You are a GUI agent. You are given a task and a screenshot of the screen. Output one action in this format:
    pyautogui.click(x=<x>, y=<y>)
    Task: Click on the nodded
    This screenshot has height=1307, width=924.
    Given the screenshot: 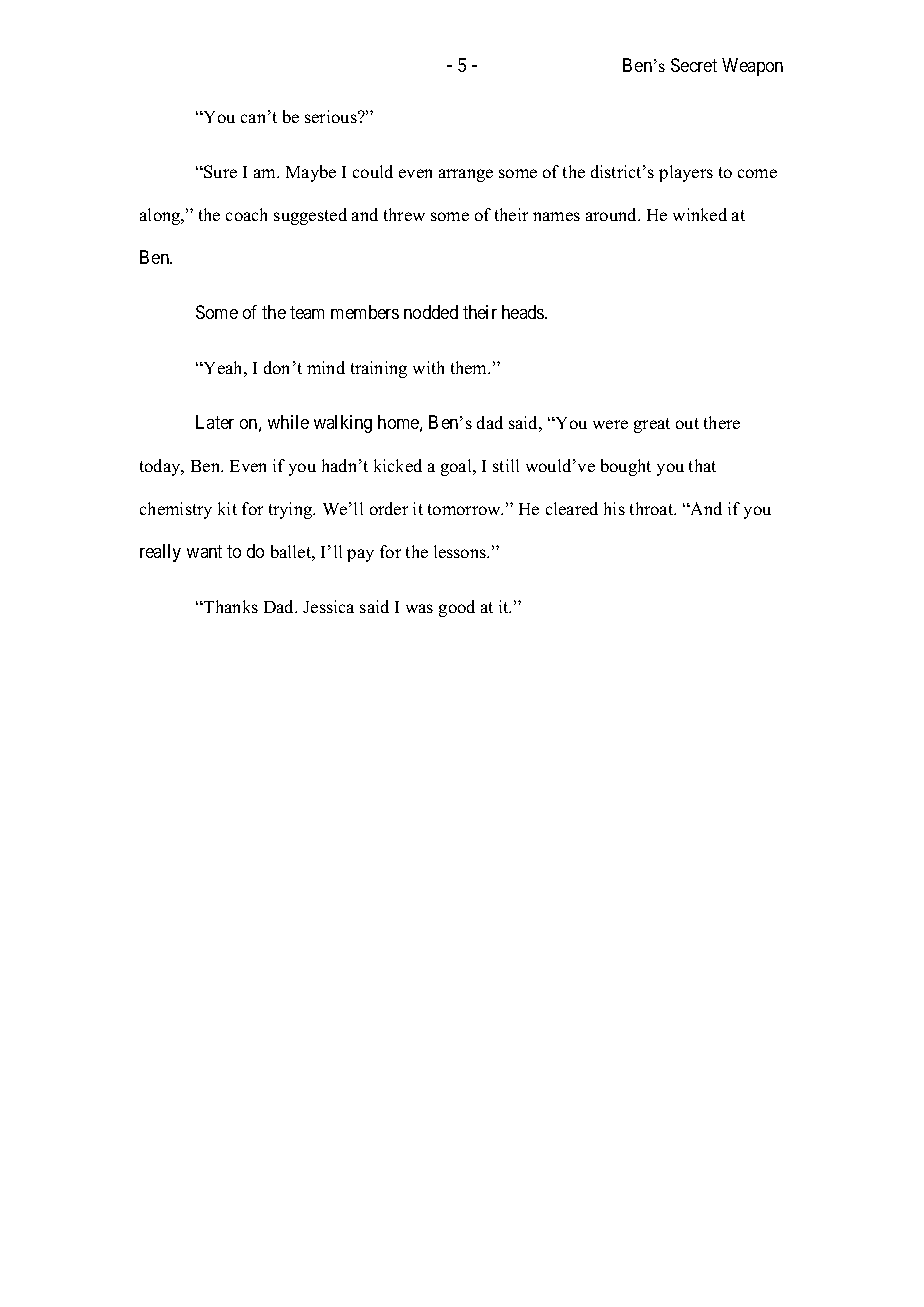 What is the action you would take?
    pyautogui.click(x=431, y=312)
